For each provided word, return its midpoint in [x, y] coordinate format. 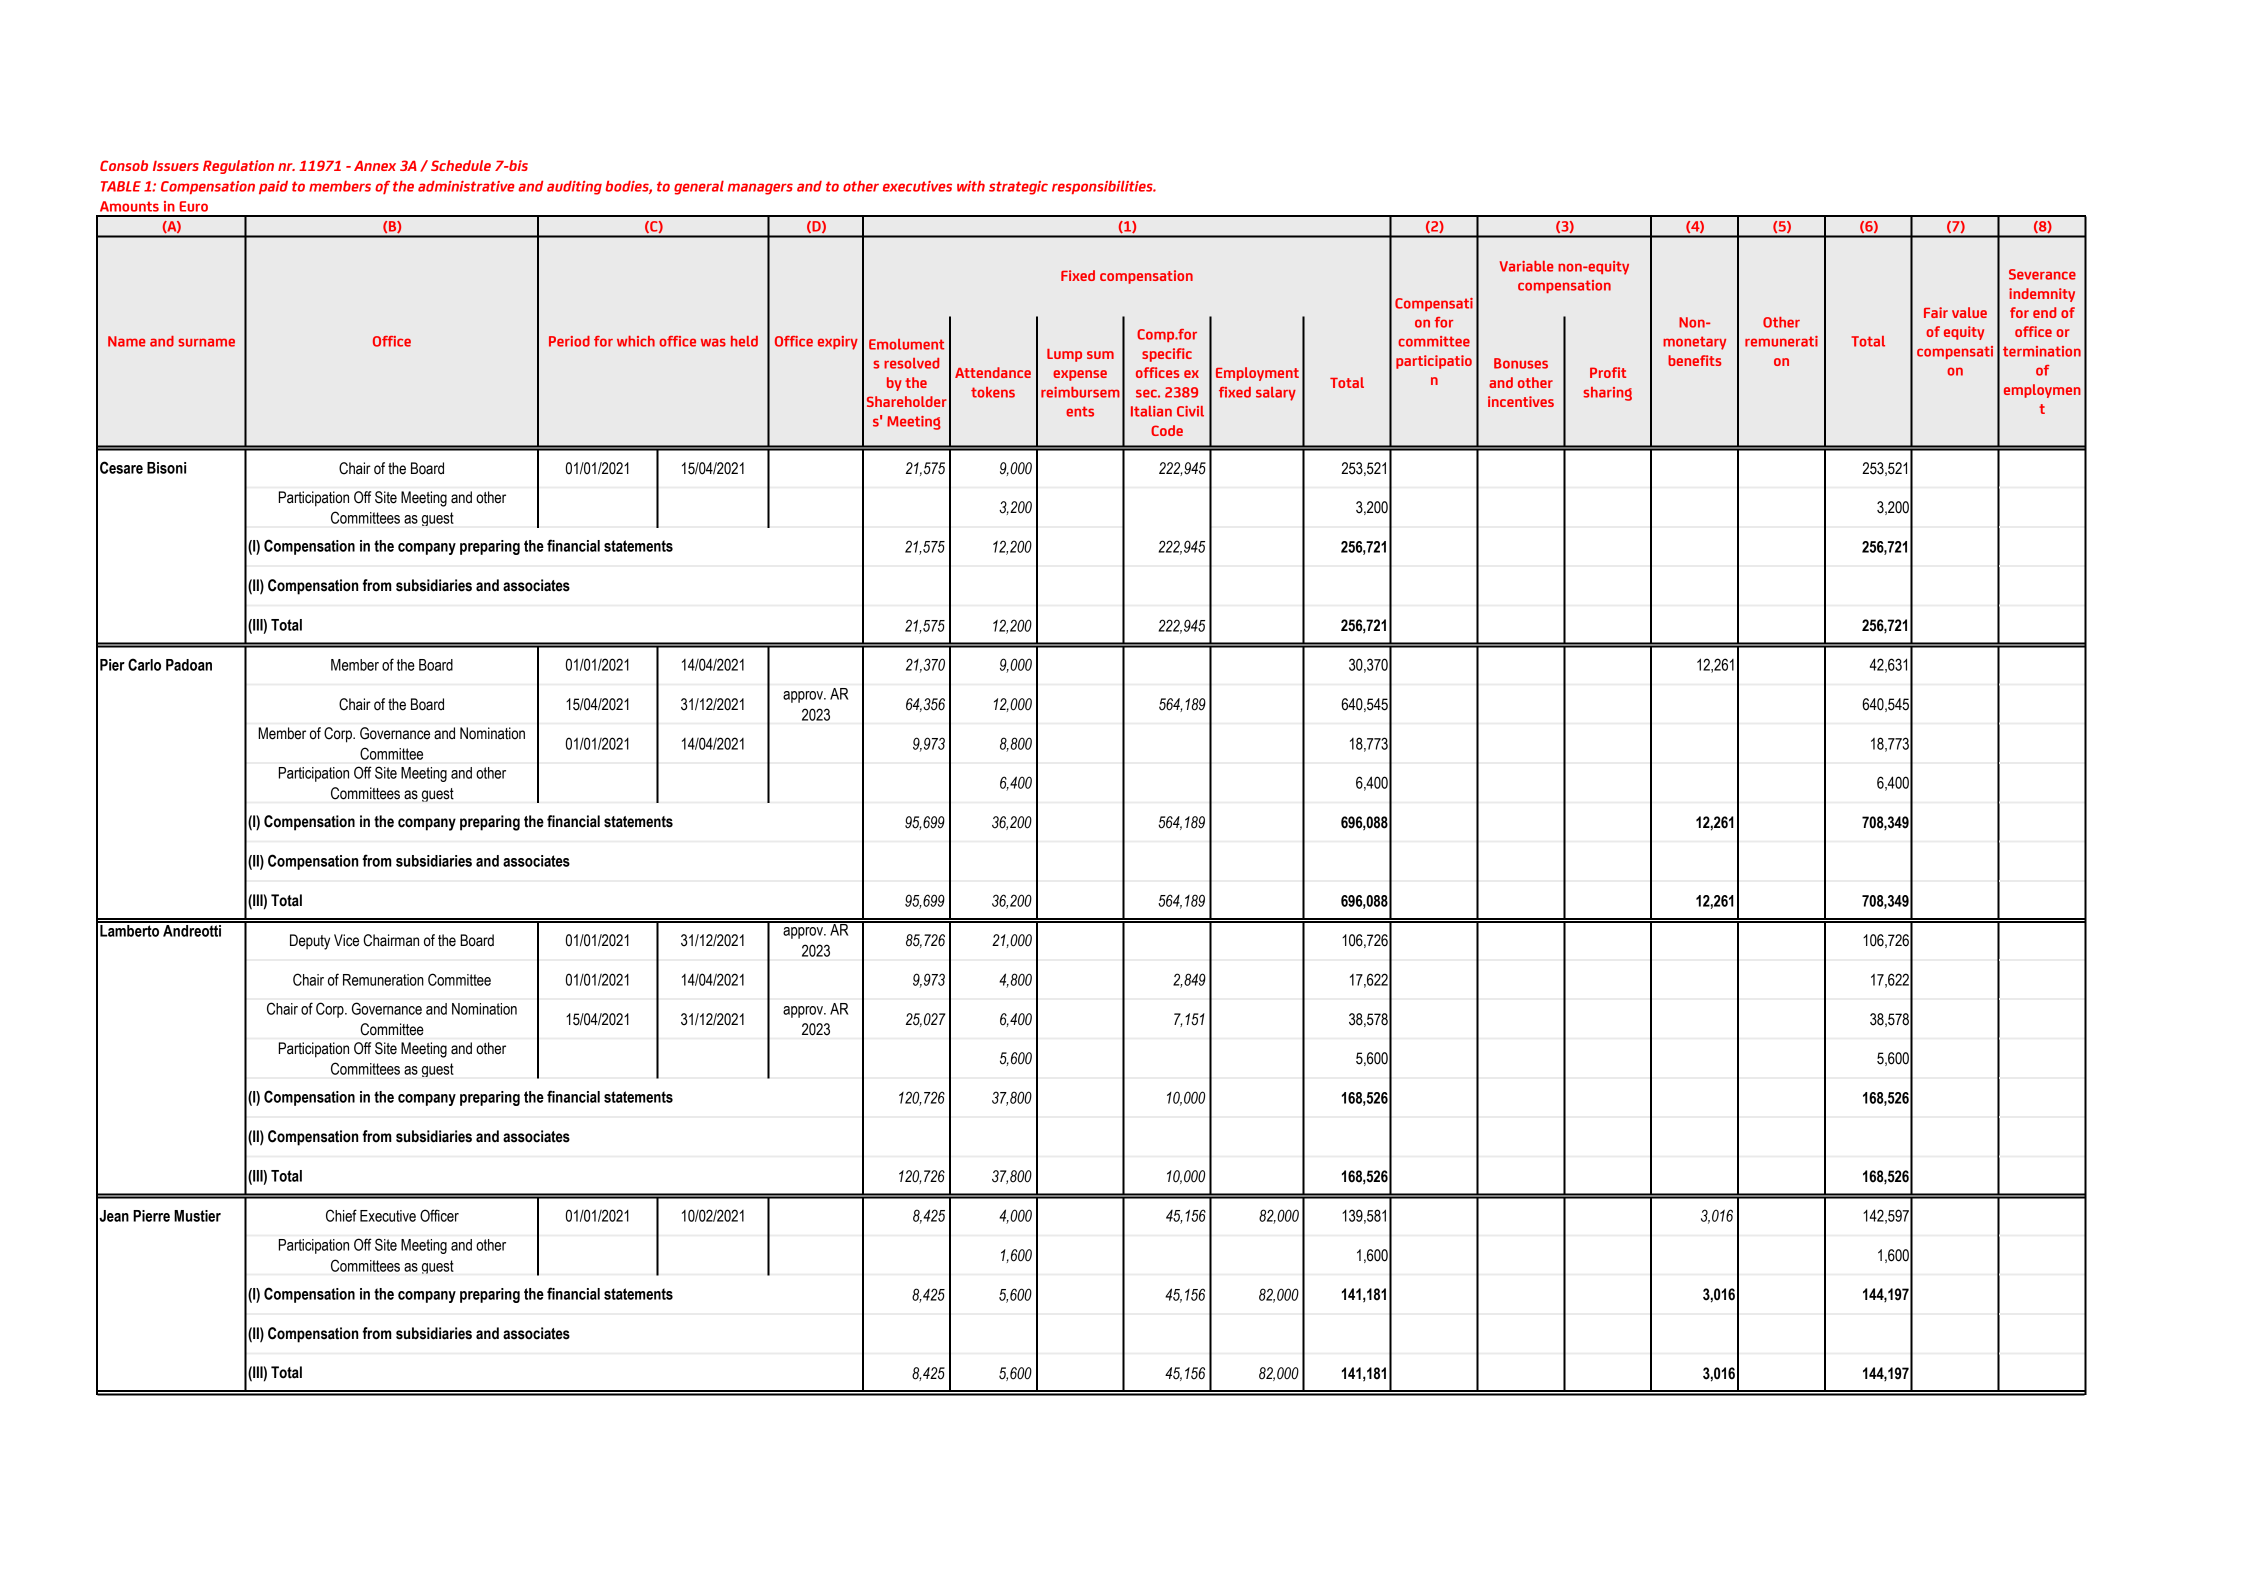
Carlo [144, 664]
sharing [1607, 394]
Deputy [310, 942]
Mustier [197, 1216]
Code [1167, 430]
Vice [346, 940]
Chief [341, 1215]
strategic [1018, 188]
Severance [2042, 274]
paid [273, 187]
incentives [1521, 401]
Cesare [121, 467]
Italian [1151, 411]
